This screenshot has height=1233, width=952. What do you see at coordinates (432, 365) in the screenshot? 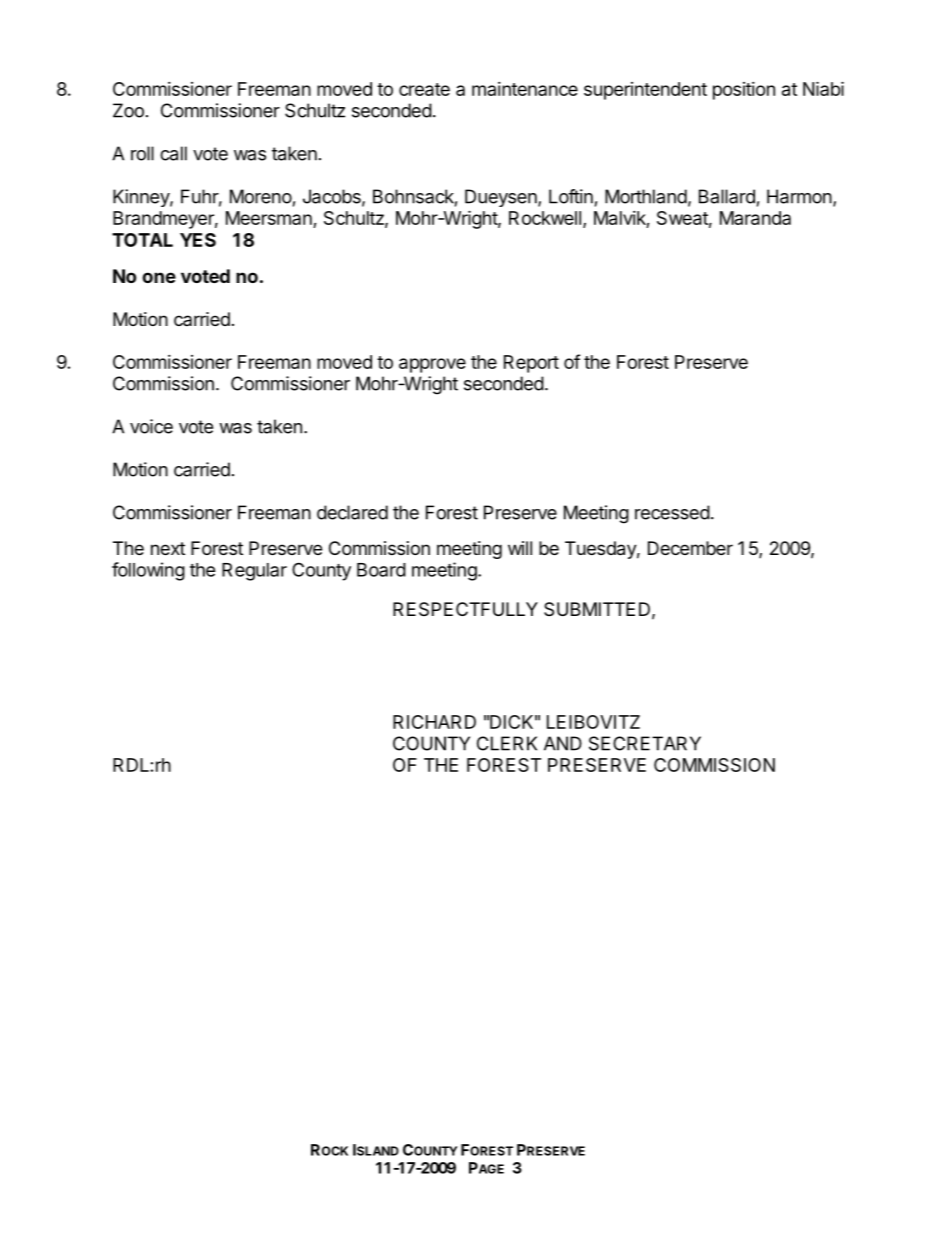
I see `approve` at bounding box center [432, 365].
